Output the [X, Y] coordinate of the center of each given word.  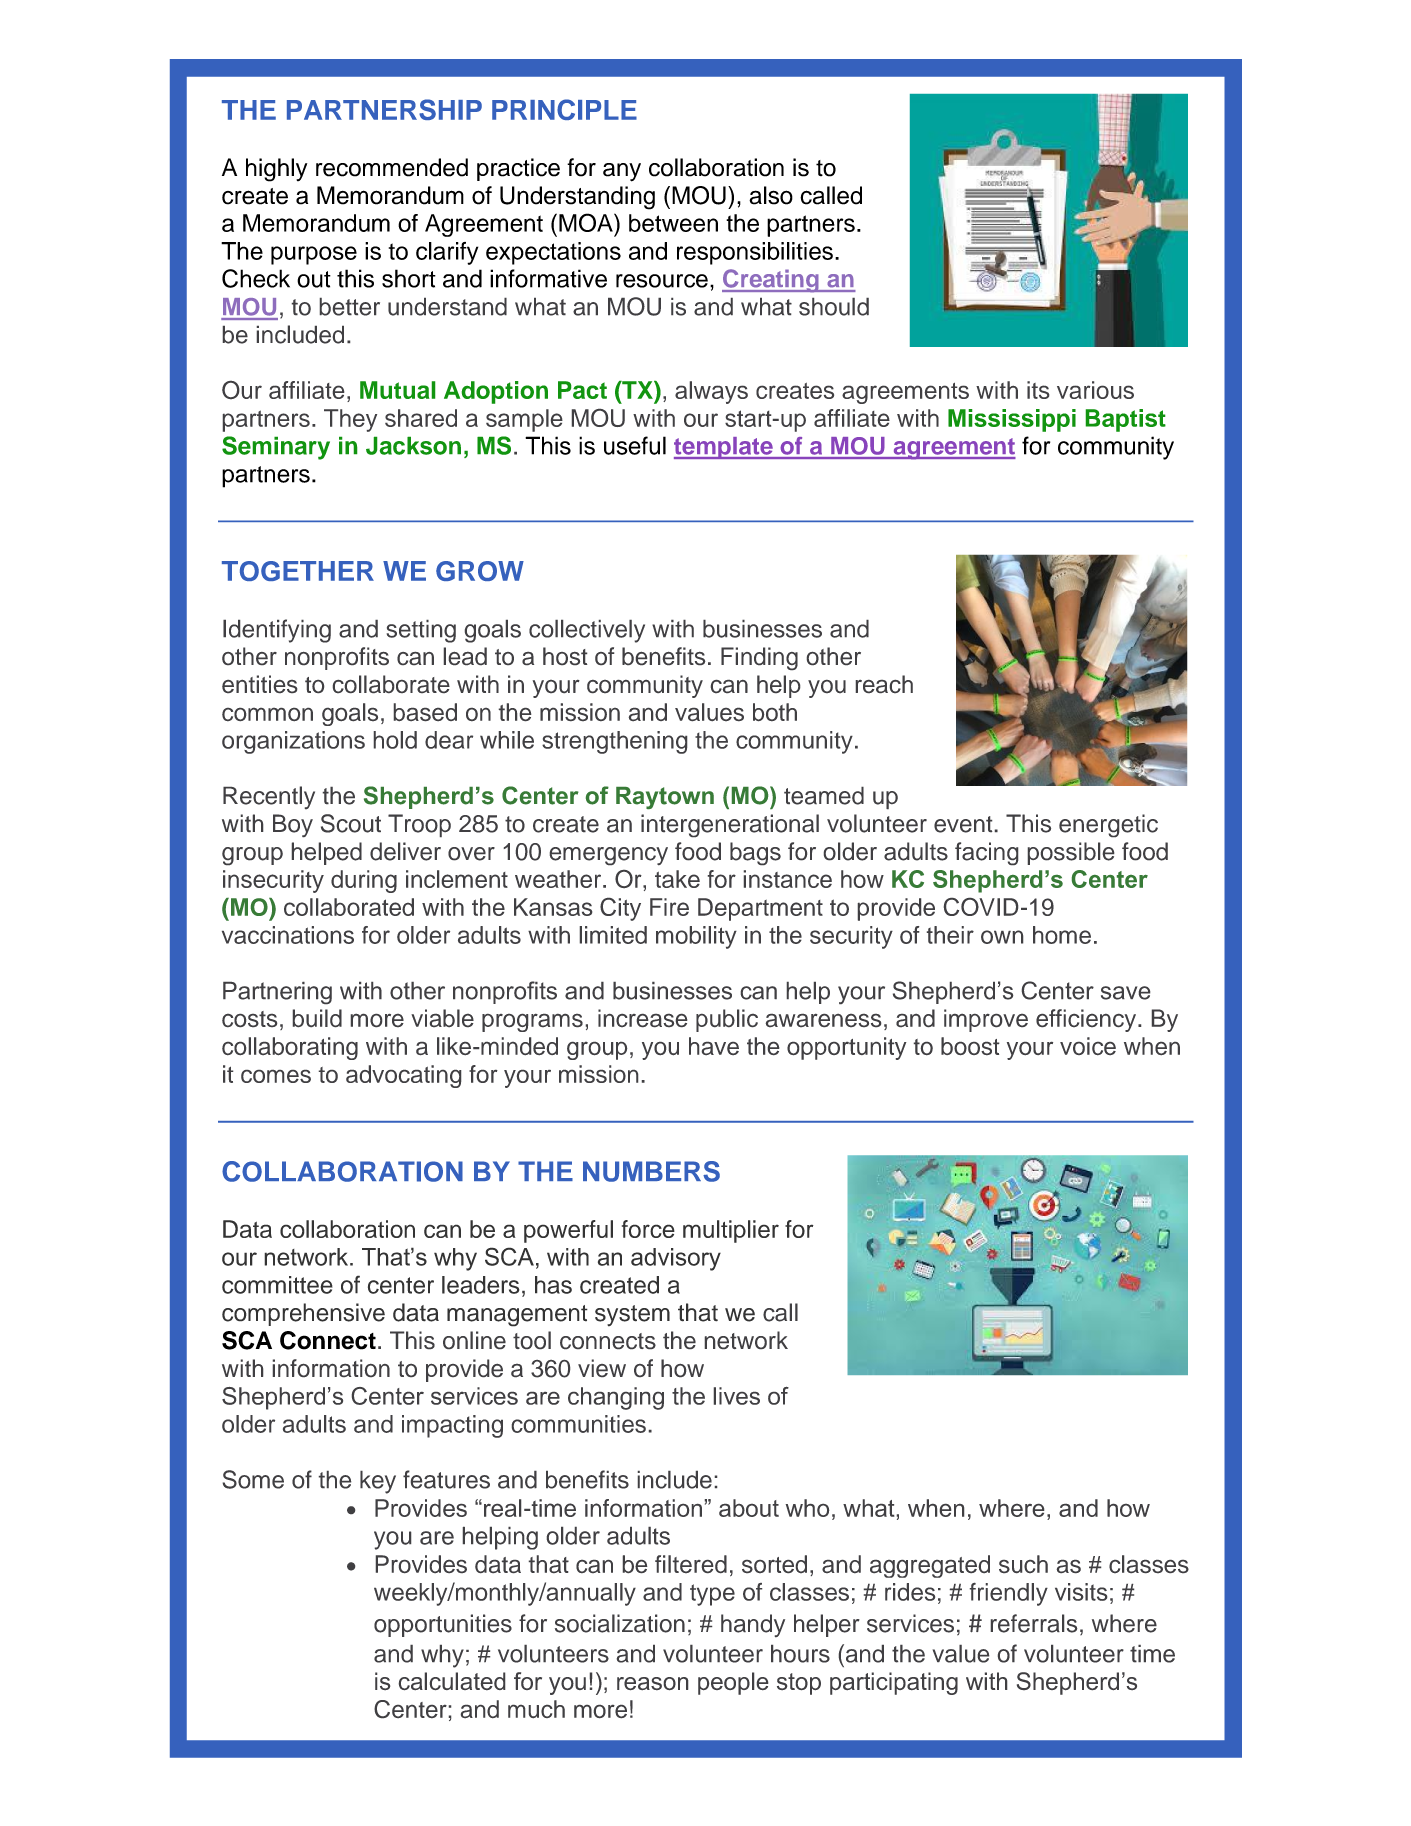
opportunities [443, 1625]
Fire [669, 907]
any [622, 172]
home [1062, 935]
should [834, 307]
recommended [392, 167]
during [364, 881]
